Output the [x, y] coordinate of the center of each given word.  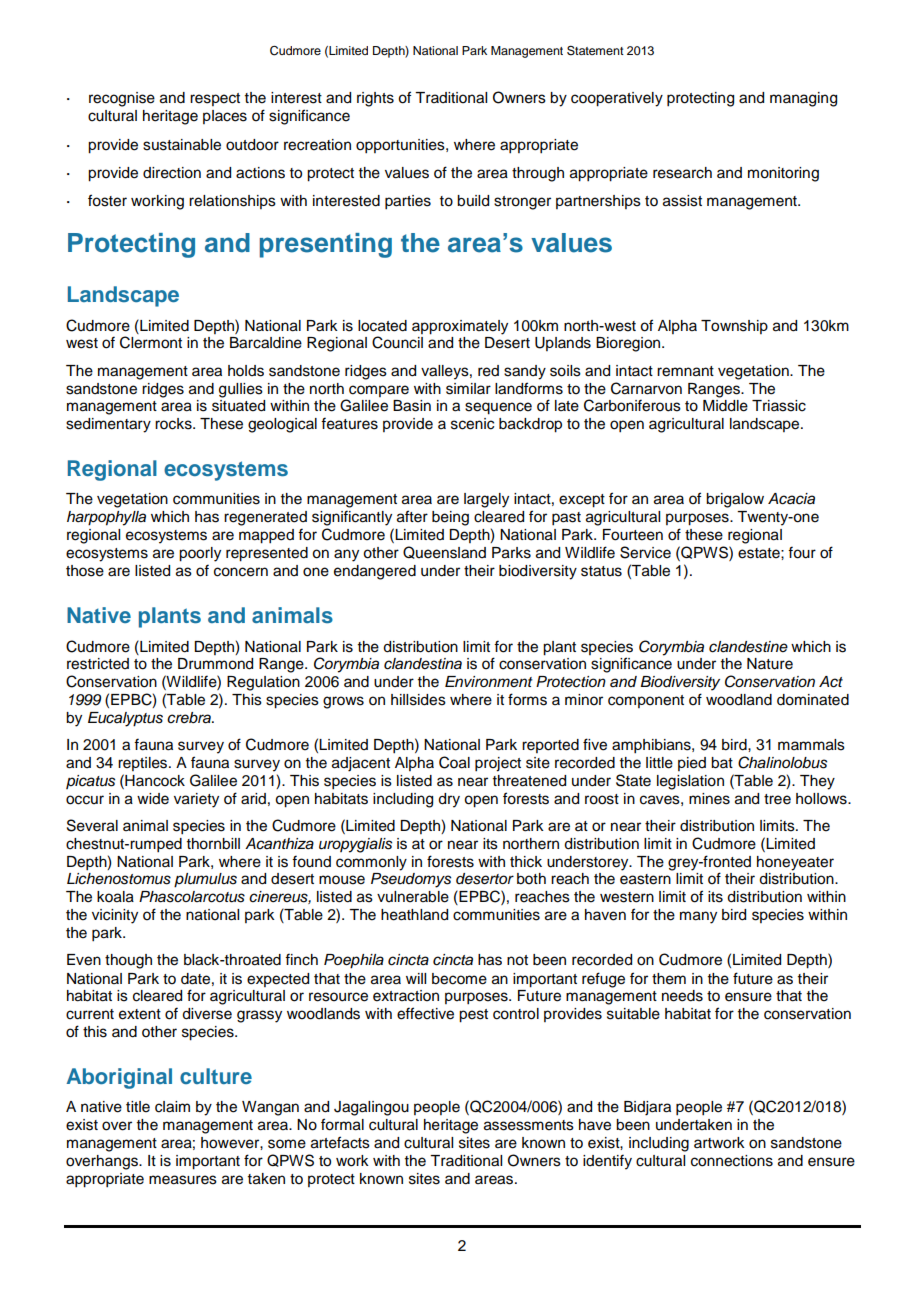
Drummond [215, 664]
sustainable [182, 145]
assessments [529, 1125]
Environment [489, 681]
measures [183, 1180]
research [682, 173]
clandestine [748, 647]
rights [375, 99]
